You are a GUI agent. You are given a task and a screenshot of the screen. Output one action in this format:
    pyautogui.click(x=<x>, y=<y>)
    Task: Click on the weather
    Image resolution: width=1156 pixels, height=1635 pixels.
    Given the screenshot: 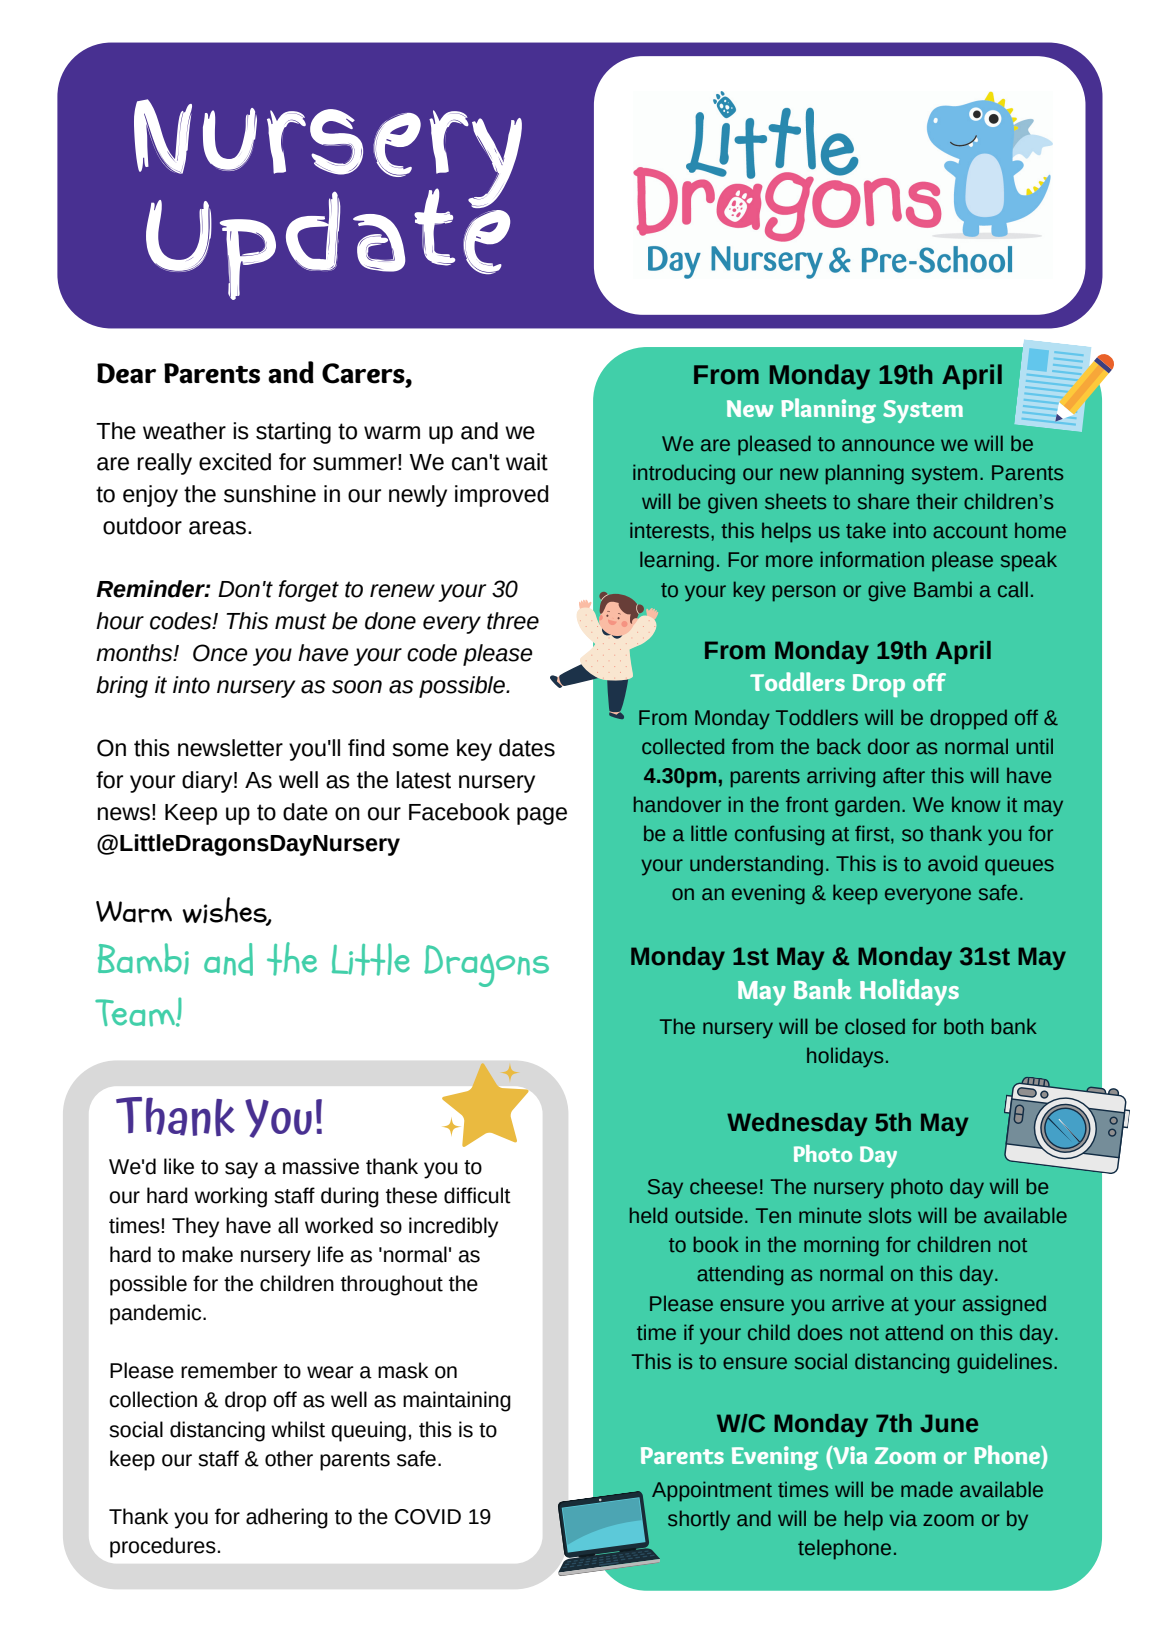 What is the action you would take?
    pyautogui.click(x=184, y=431)
